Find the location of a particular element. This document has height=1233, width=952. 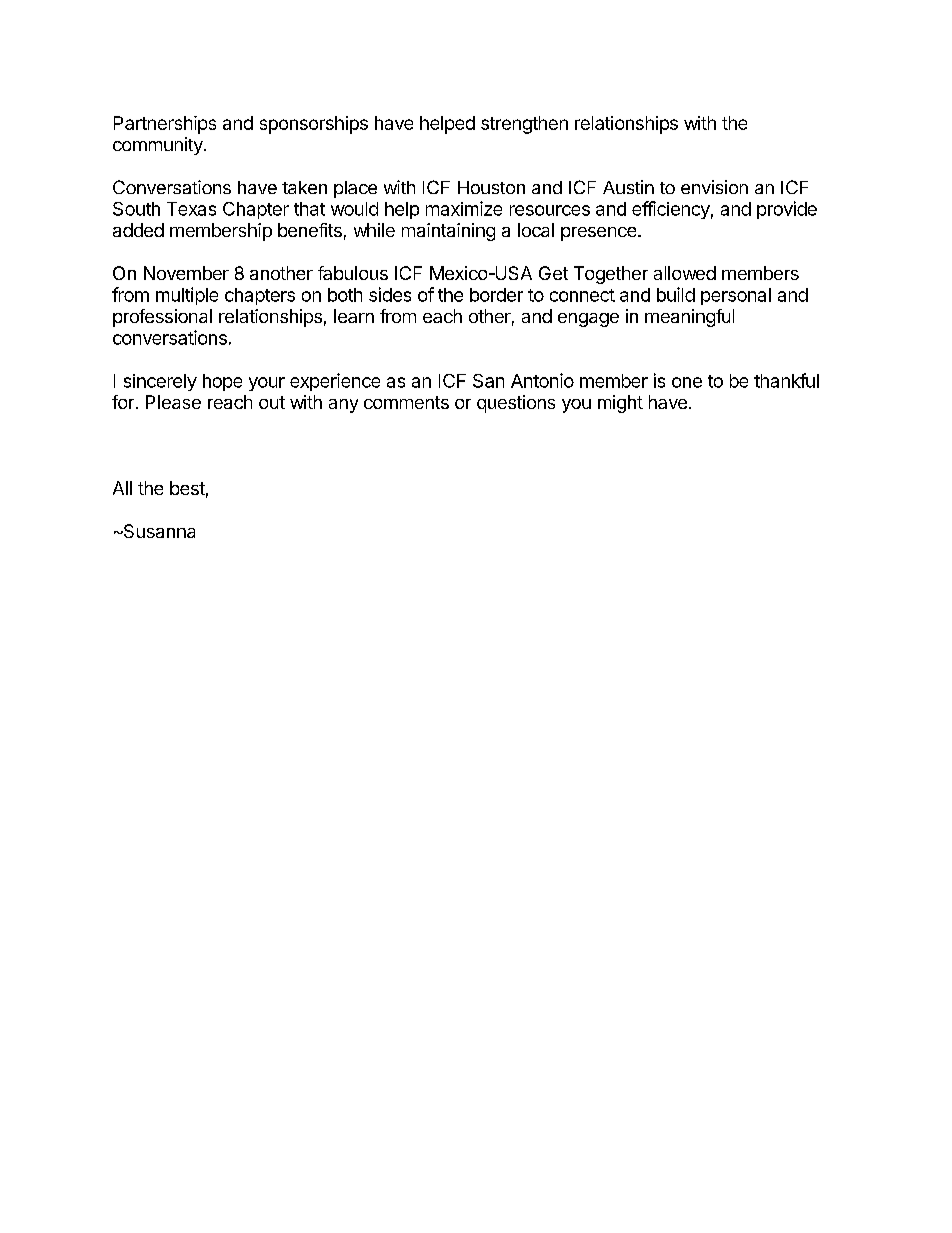

build is located at coordinates (676, 294).
